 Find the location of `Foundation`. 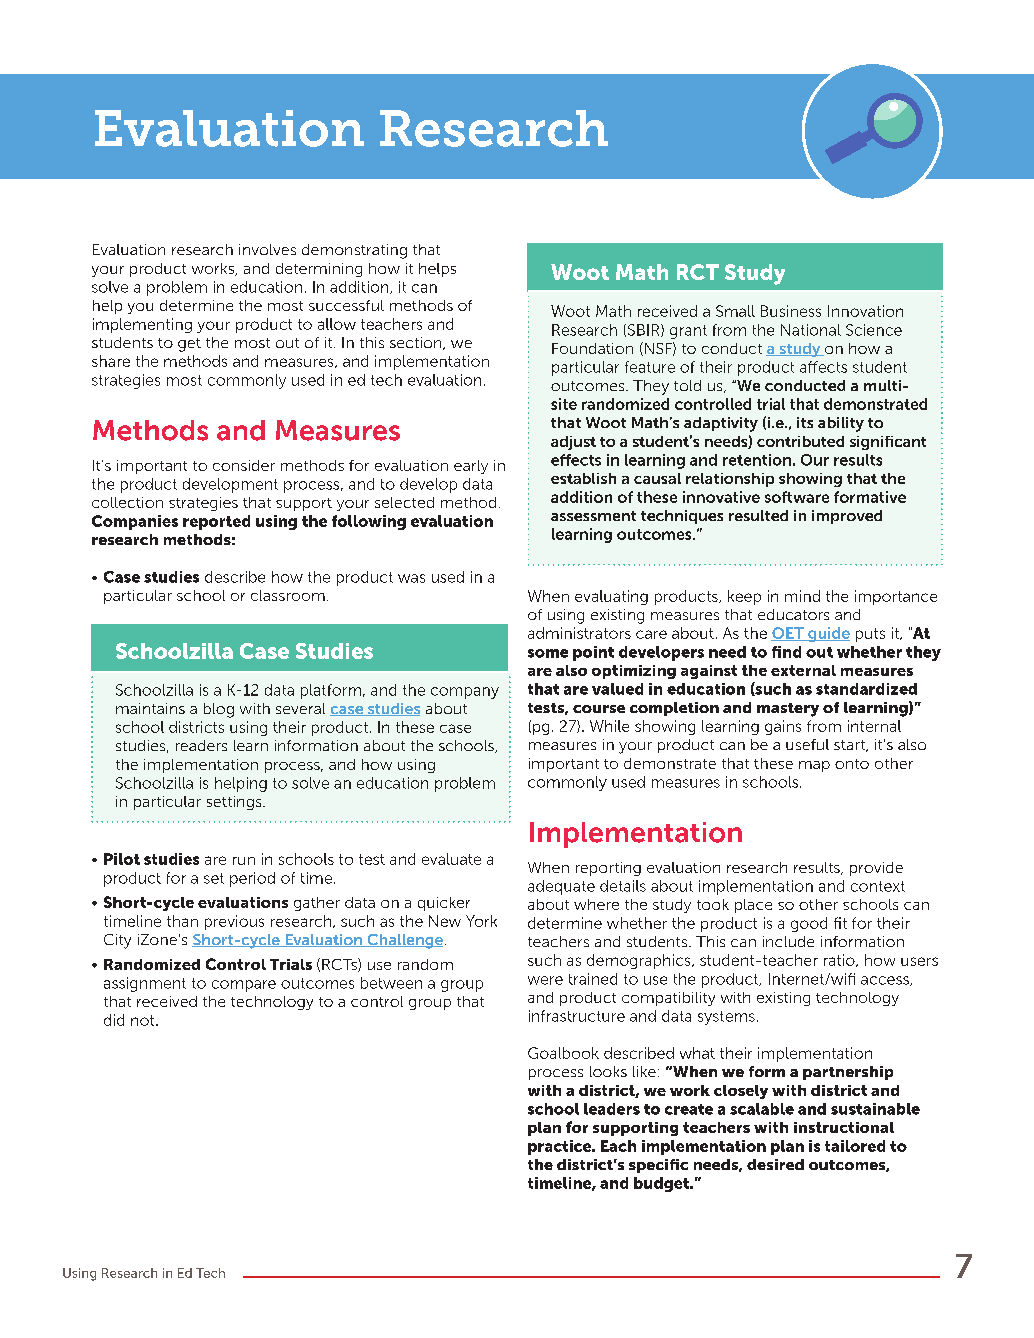

Foundation is located at coordinates (592, 348).
